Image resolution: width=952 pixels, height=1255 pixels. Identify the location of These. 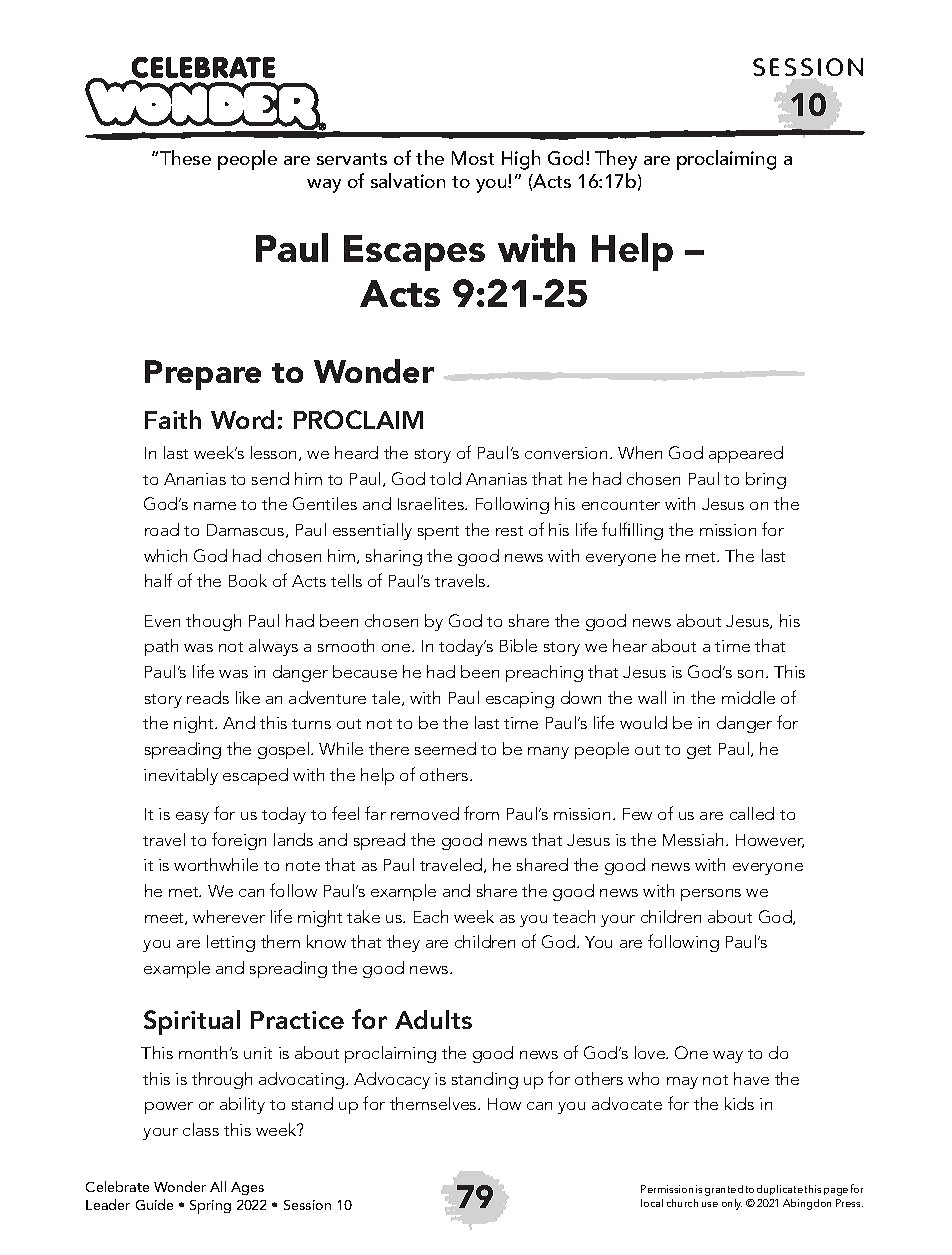
(185, 157).
